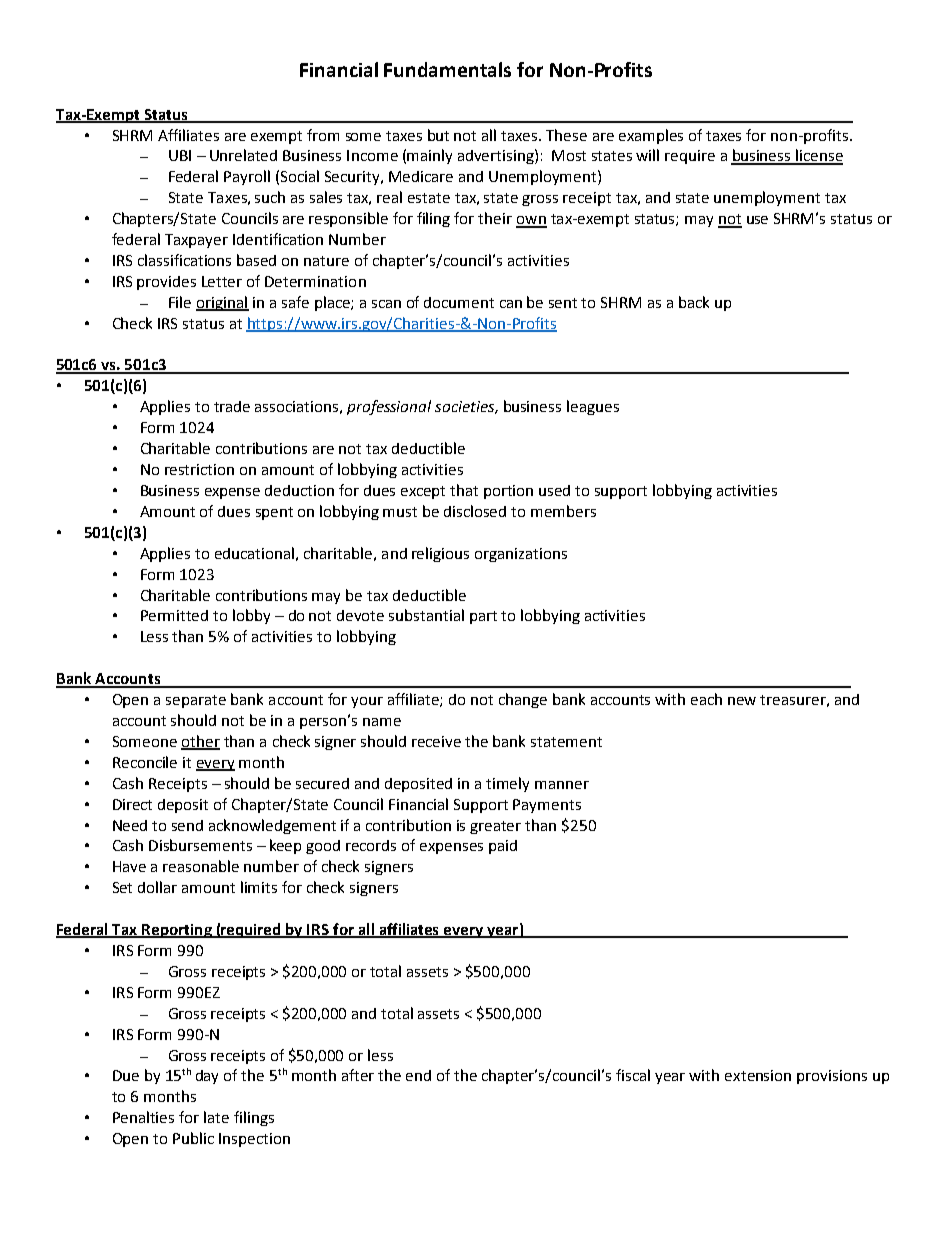 The image size is (952, 1233). Describe the element at coordinates (232, 406) in the screenshot. I see `trade` at that location.
